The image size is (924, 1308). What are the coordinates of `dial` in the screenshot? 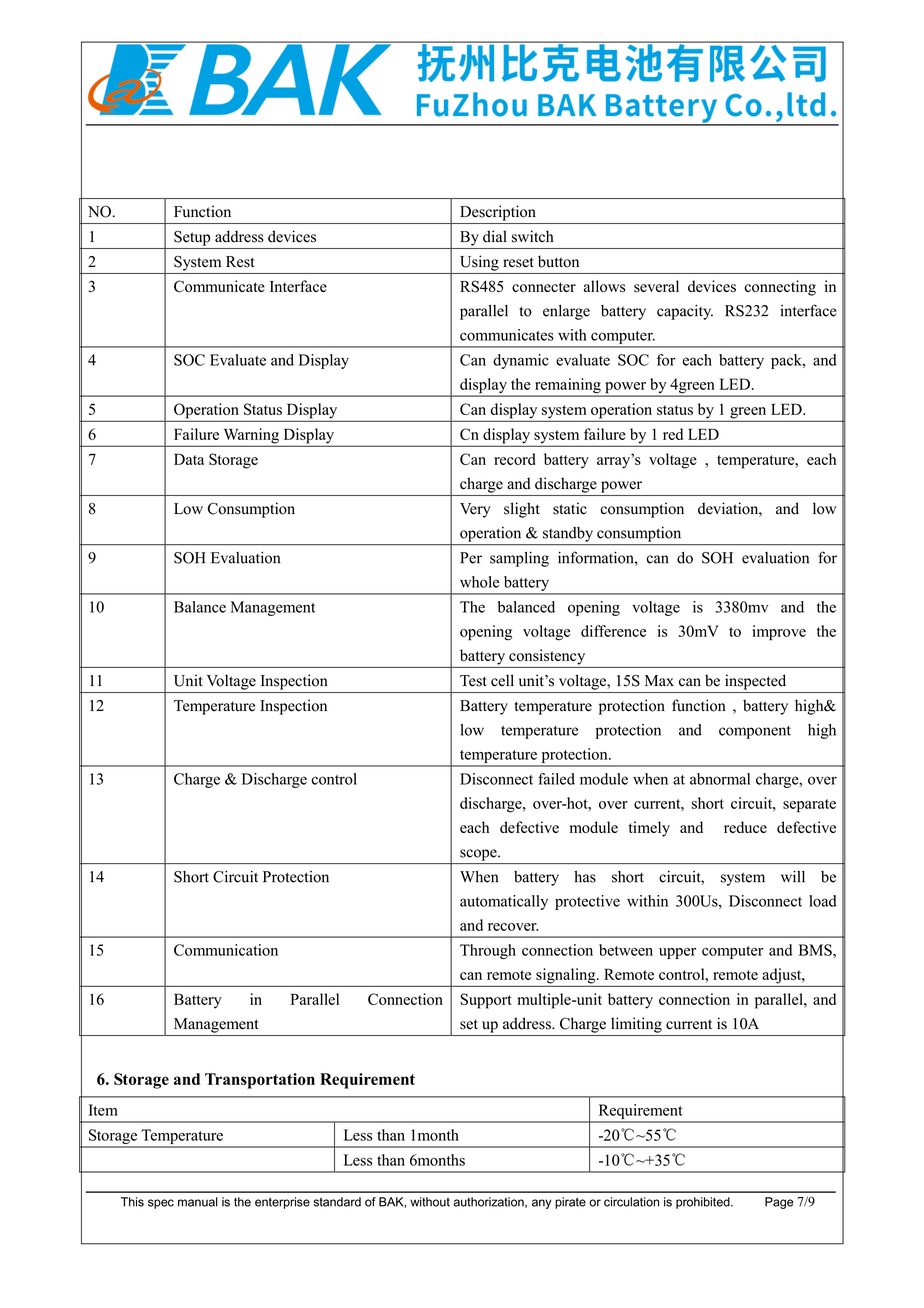 It's located at (495, 236).
